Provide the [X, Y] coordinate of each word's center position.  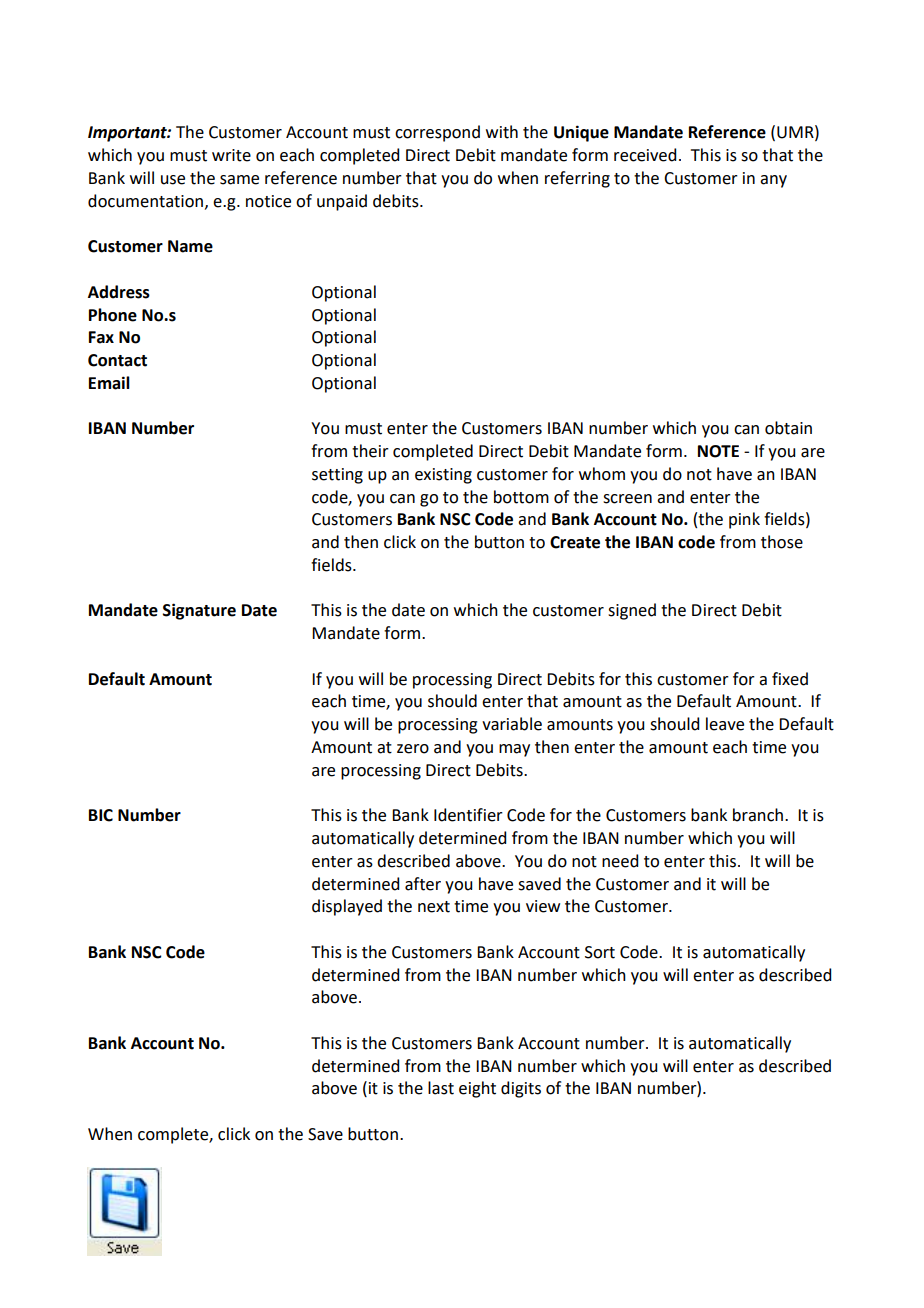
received [645, 155]
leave [725, 724]
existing [443, 476]
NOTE [718, 451]
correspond [437, 133]
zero [413, 749]
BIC [101, 815]
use [173, 180]
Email [109, 383]
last [441, 1088]
